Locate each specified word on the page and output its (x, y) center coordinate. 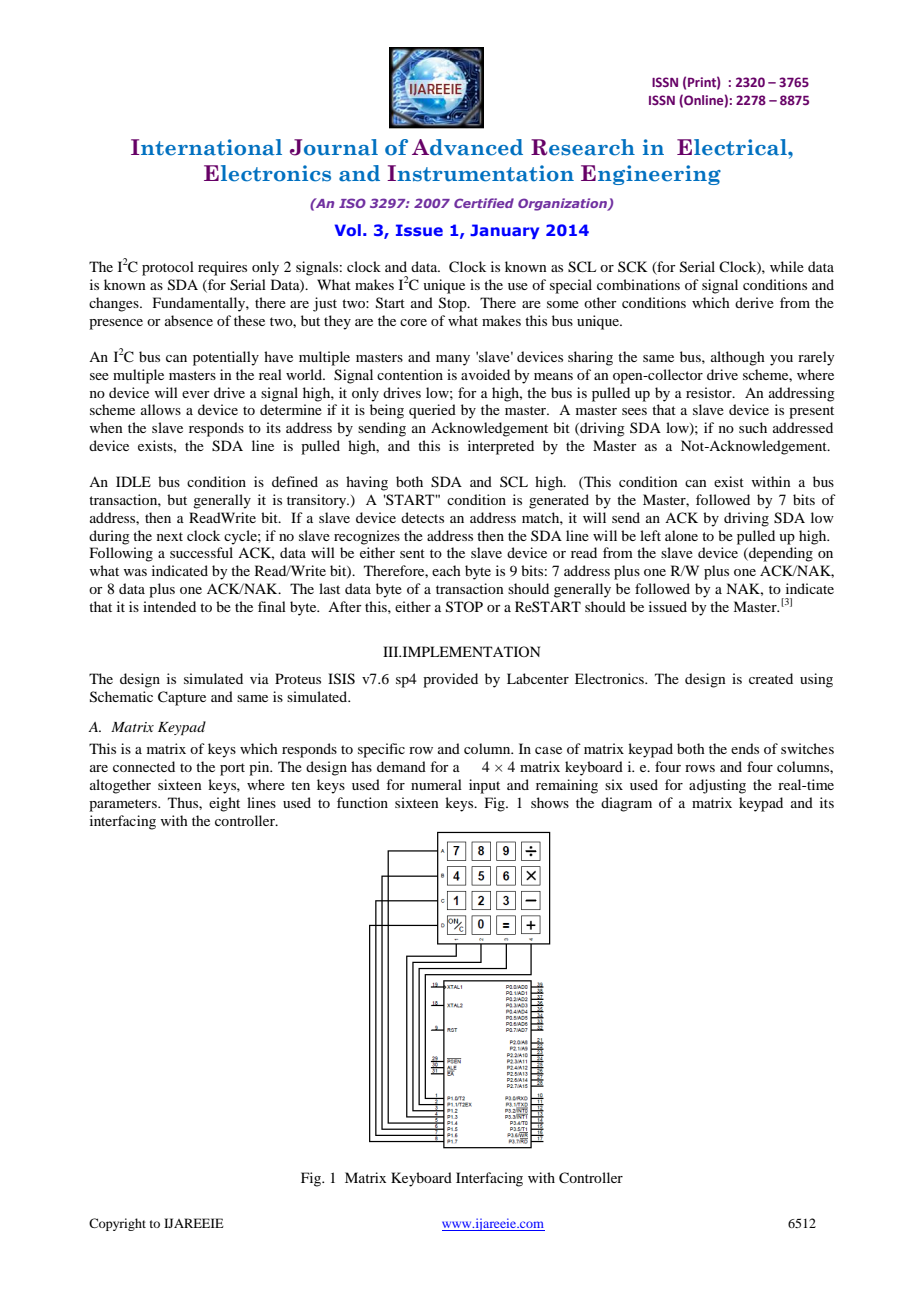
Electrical (733, 147)
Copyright (117, 1224)
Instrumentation (480, 173)
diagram (626, 804)
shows (550, 802)
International (206, 147)
